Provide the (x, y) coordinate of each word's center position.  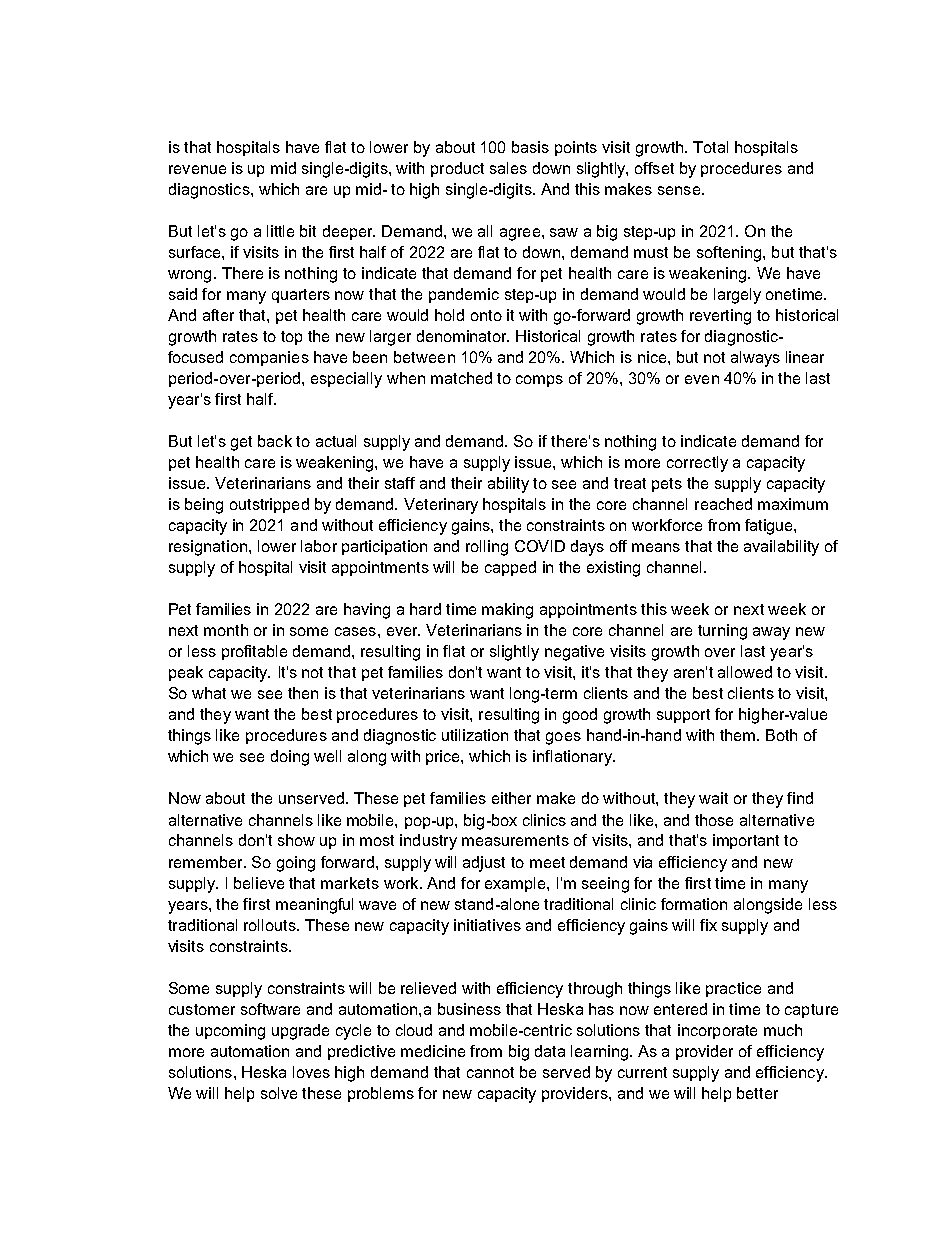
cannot (490, 1072)
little (280, 231)
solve (279, 1093)
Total (710, 147)
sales (508, 168)
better (757, 1093)
